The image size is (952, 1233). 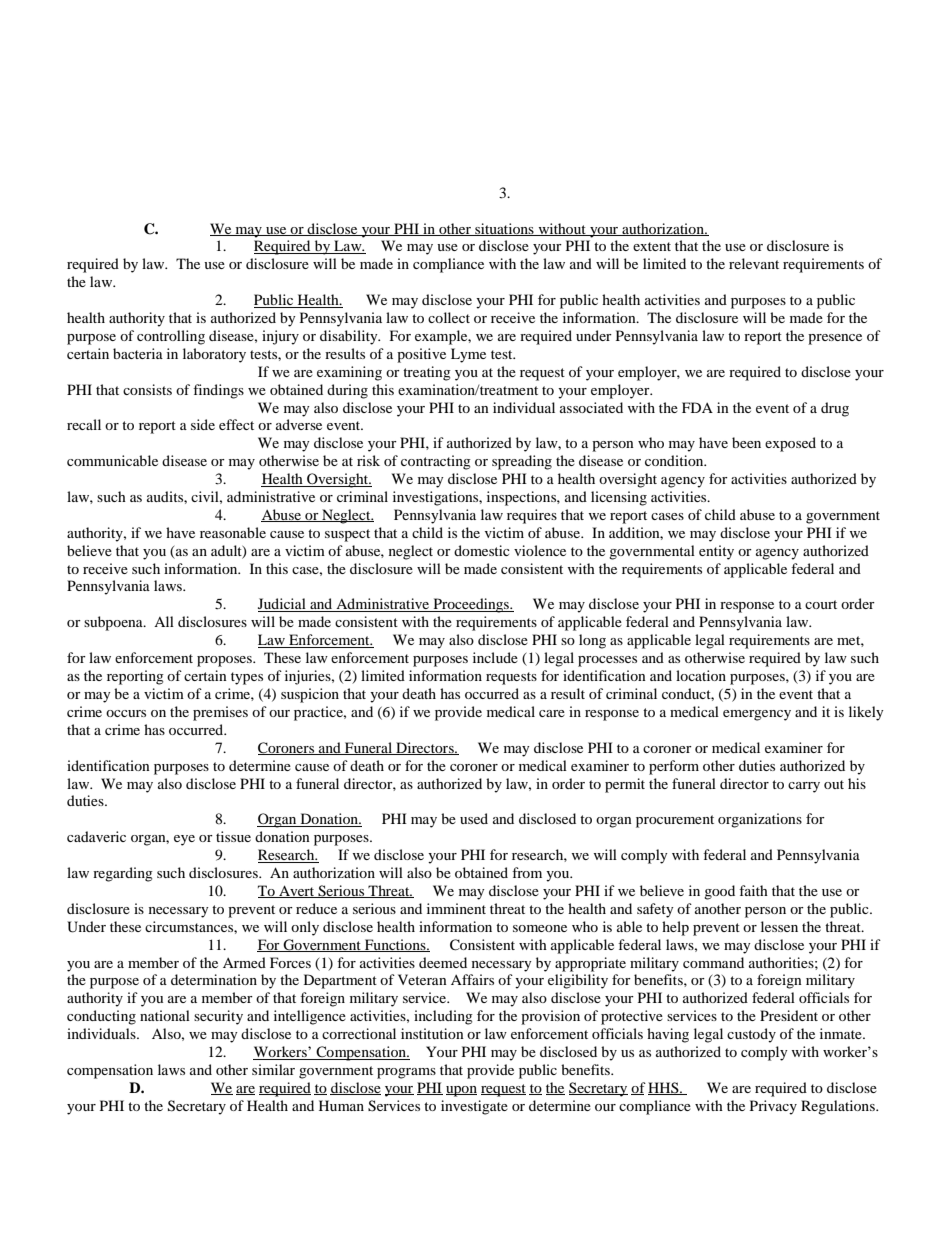 What do you see at coordinates (754, 263) in the screenshot?
I see `relevant` at bounding box center [754, 263].
